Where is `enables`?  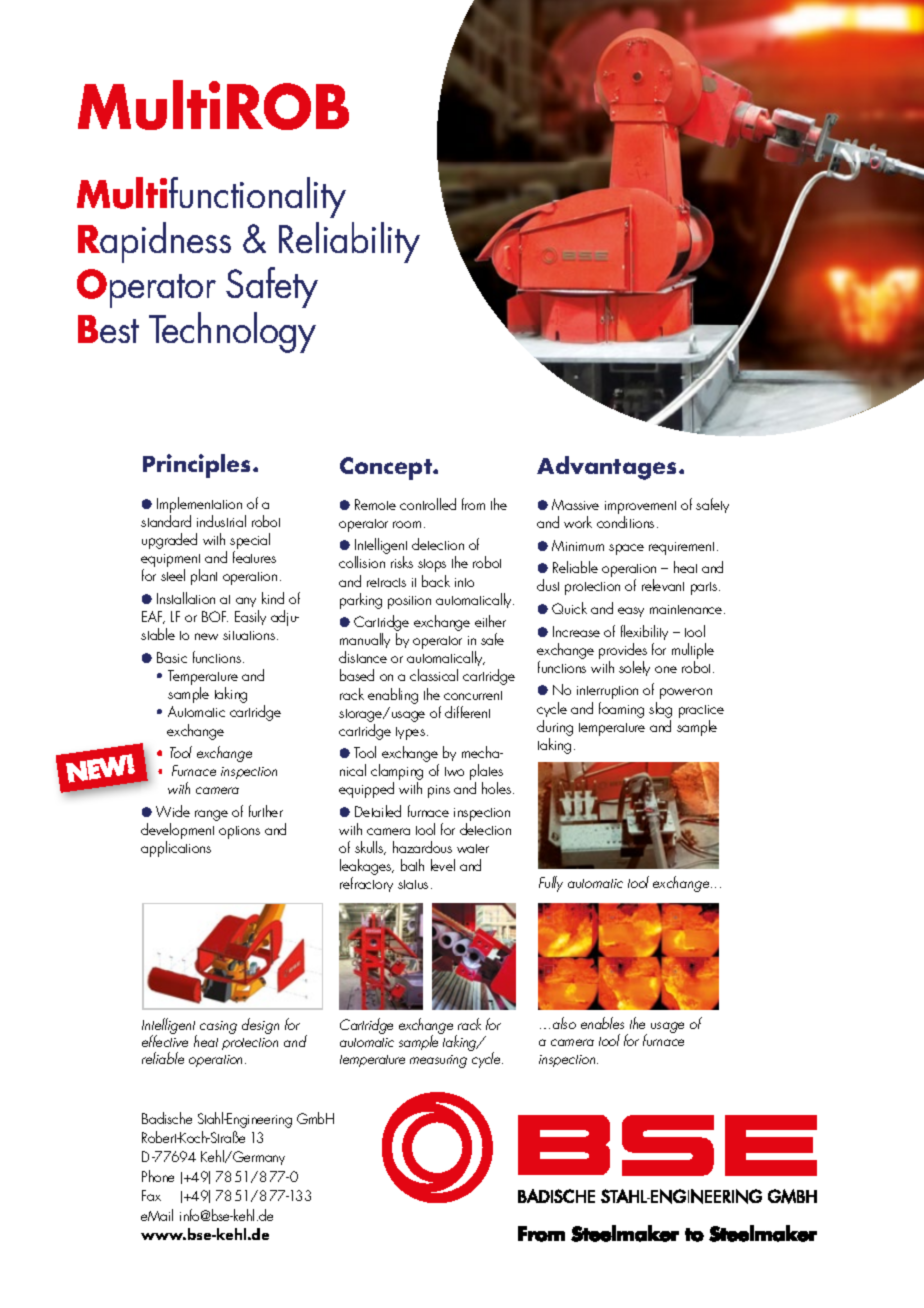 enables is located at coordinates (602, 1023).
